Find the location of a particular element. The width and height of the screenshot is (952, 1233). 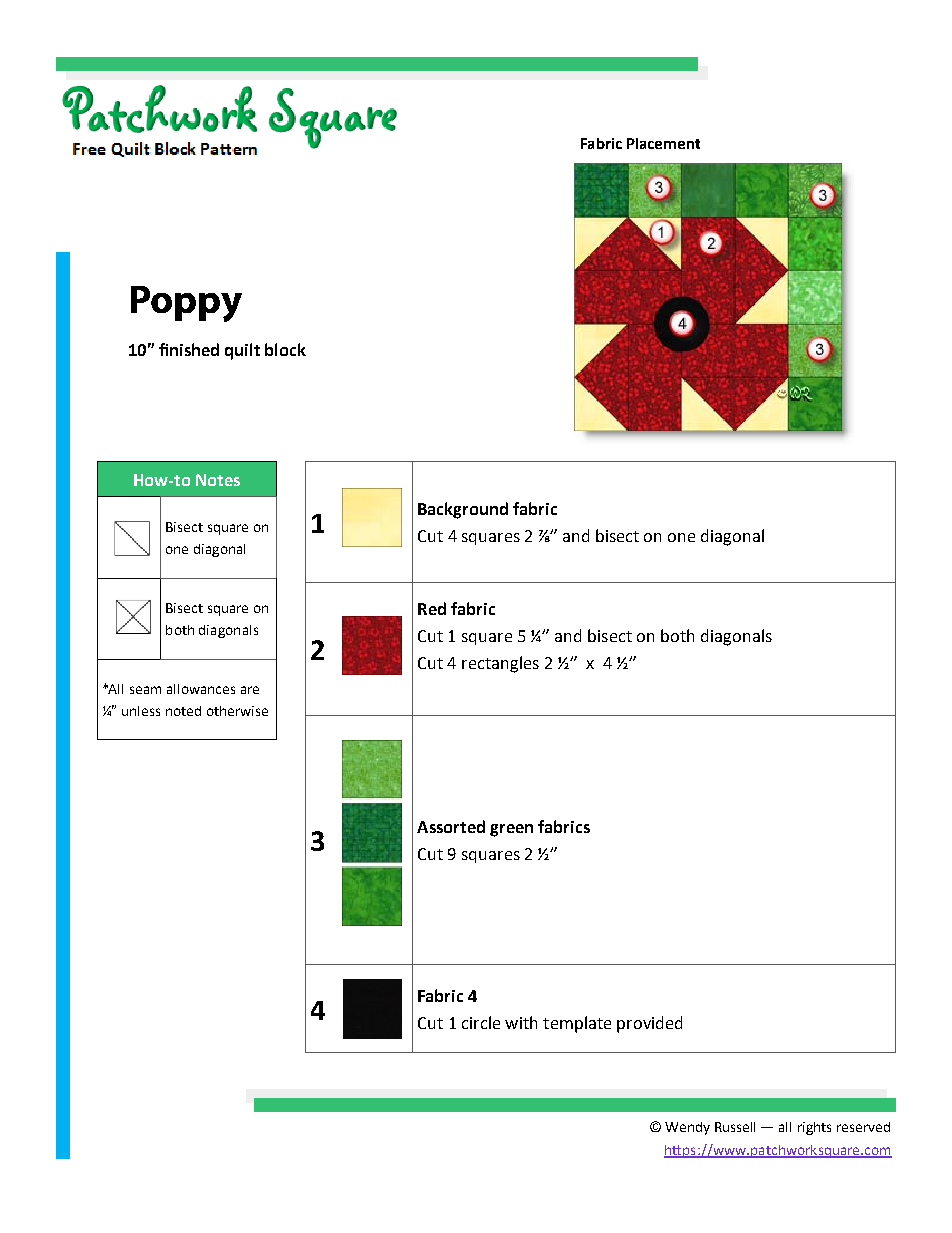

block is located at coordinates (285, 349).
